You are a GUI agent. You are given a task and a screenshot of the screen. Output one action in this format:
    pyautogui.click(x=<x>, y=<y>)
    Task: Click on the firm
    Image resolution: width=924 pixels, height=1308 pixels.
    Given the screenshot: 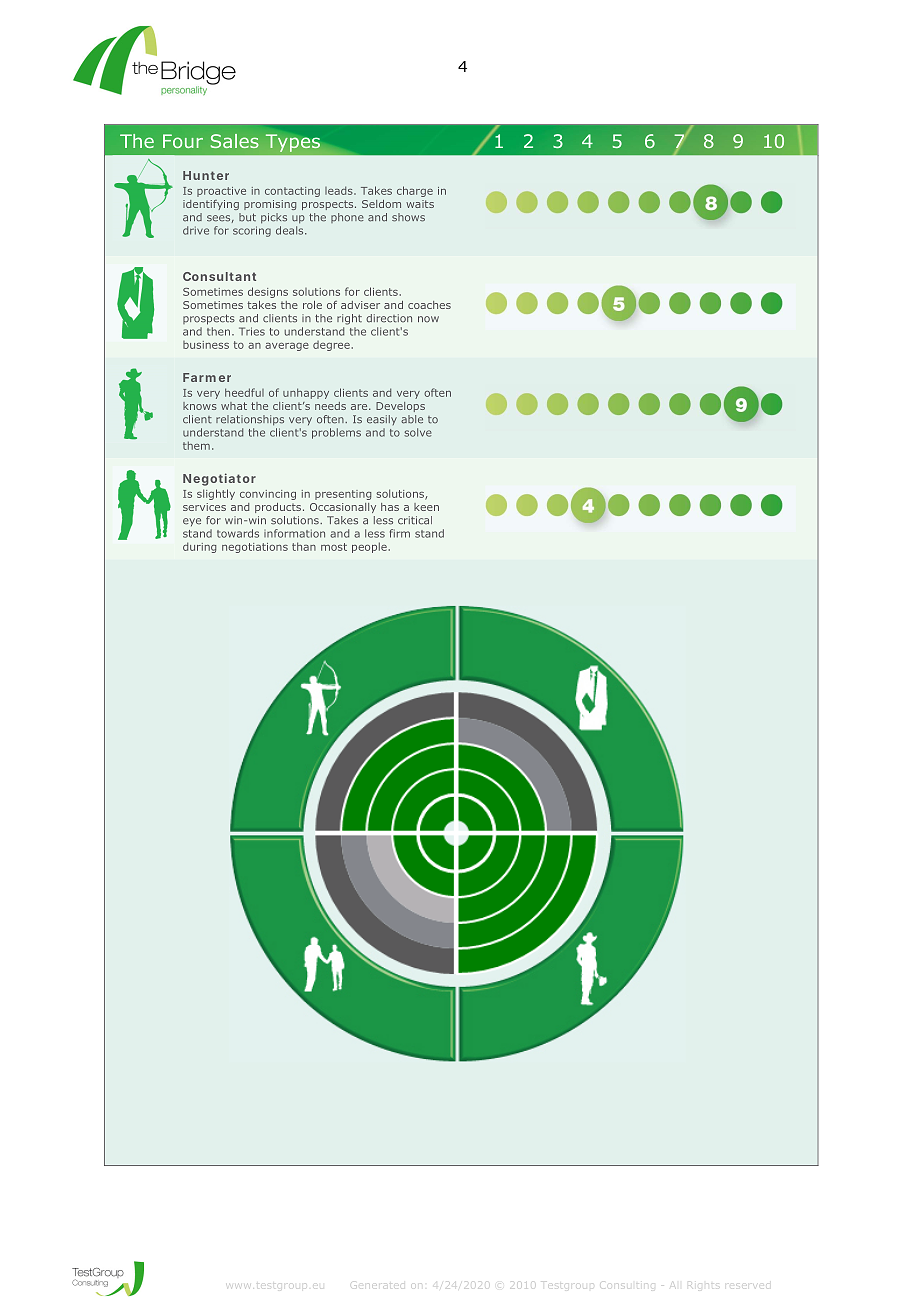 What is the action you would take?
    pyautogui.click(x=400, y=533)
